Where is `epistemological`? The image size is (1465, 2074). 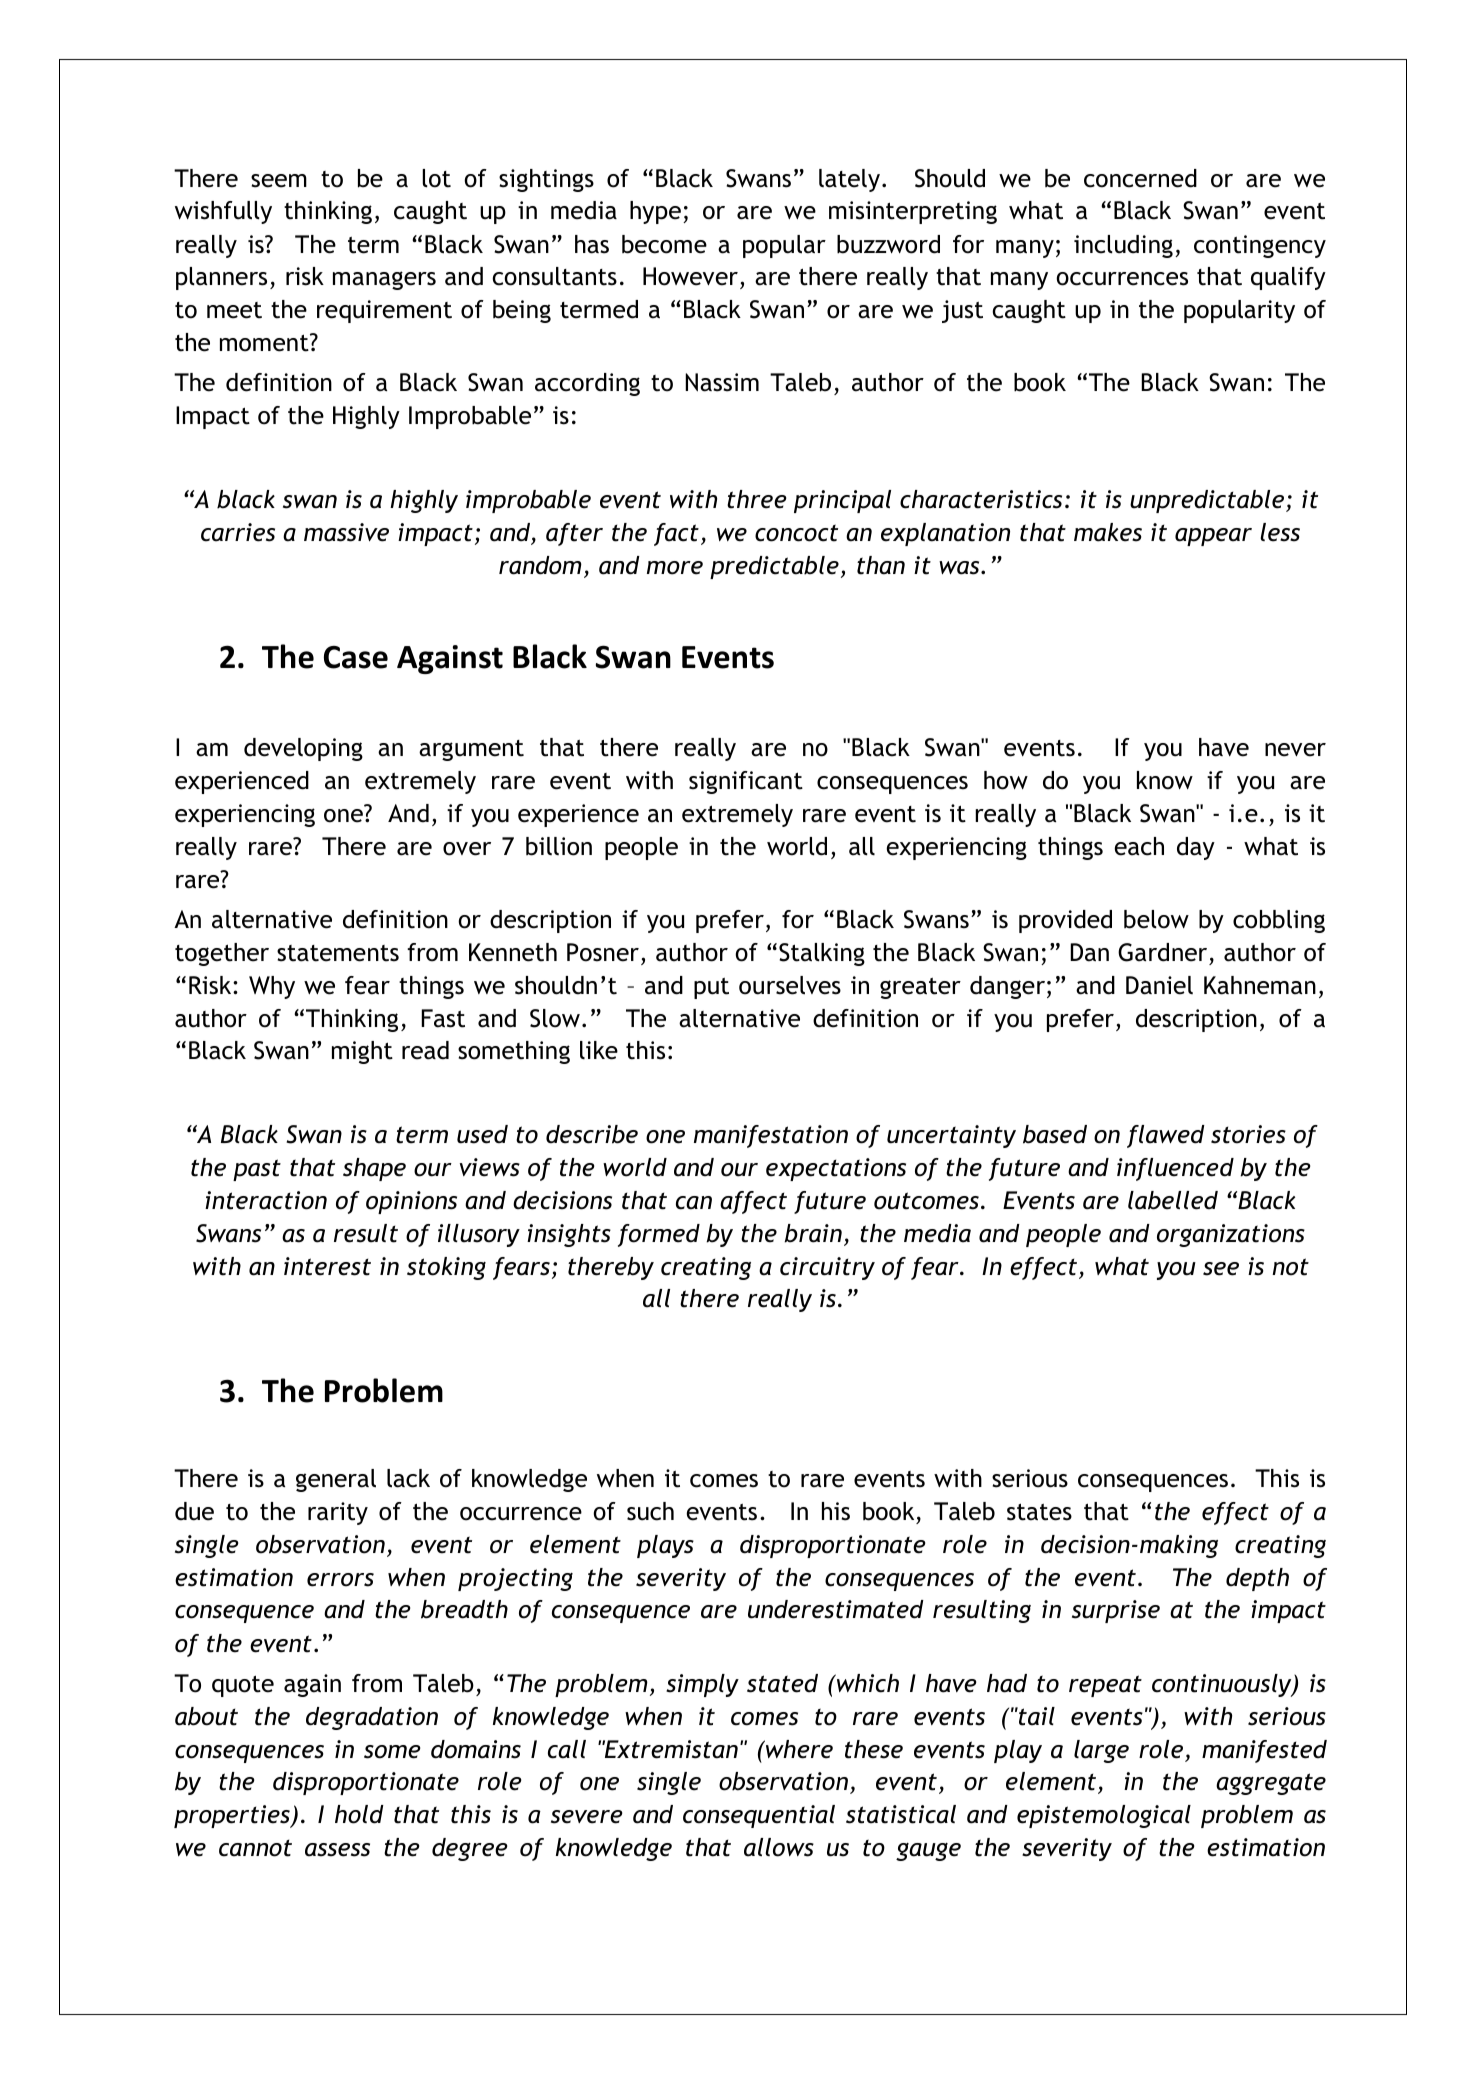 epistemological is located at coordinates (1104, 1816).
